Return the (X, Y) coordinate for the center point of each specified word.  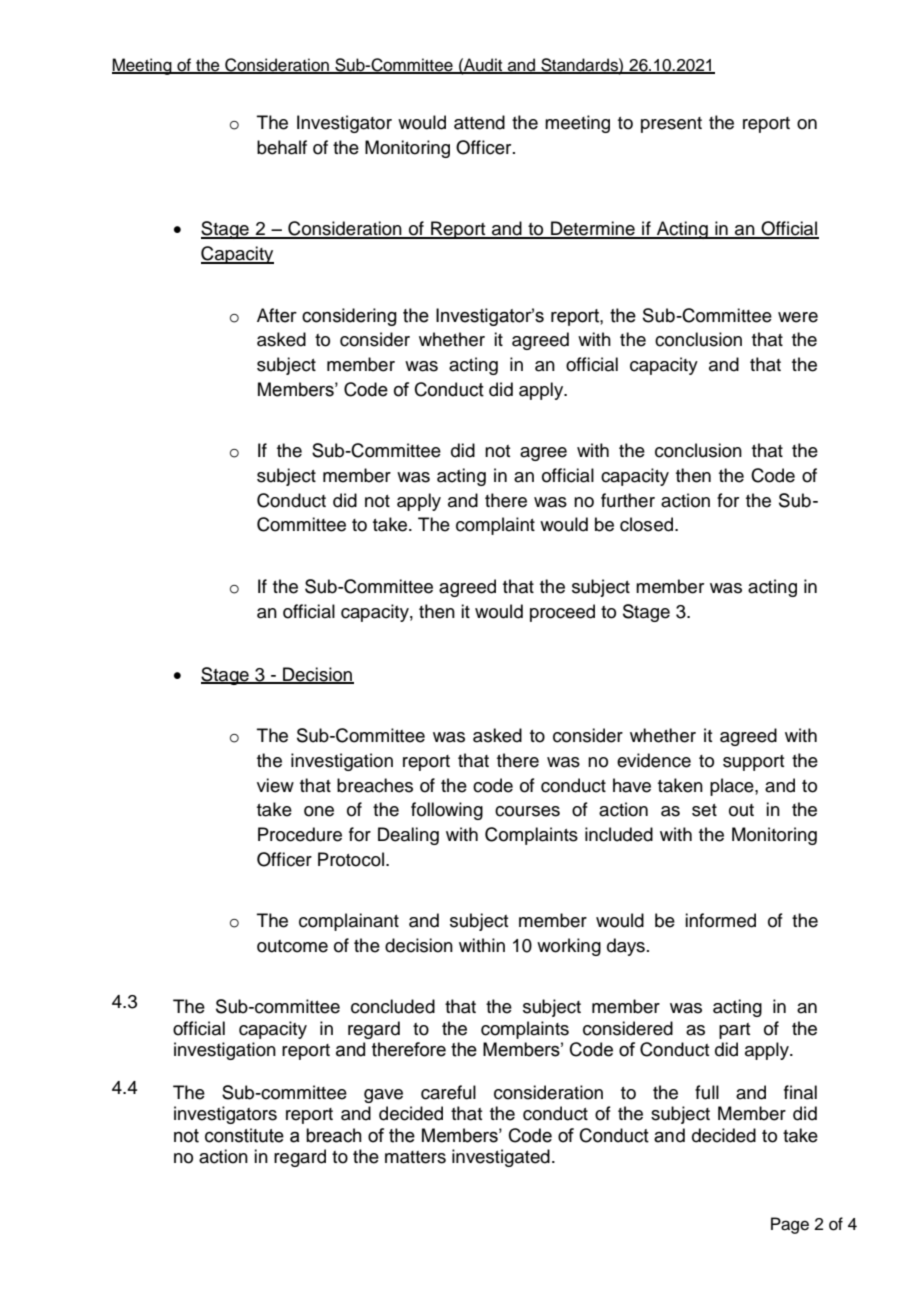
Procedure (300, 834)
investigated (501, 1158)
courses (527, 811)
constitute (244, 1135)
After (277, 315)
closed (648, 524)
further (628, 500)
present (671, 125)
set (704, 810)
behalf (282, 147)
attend (479, 122)
